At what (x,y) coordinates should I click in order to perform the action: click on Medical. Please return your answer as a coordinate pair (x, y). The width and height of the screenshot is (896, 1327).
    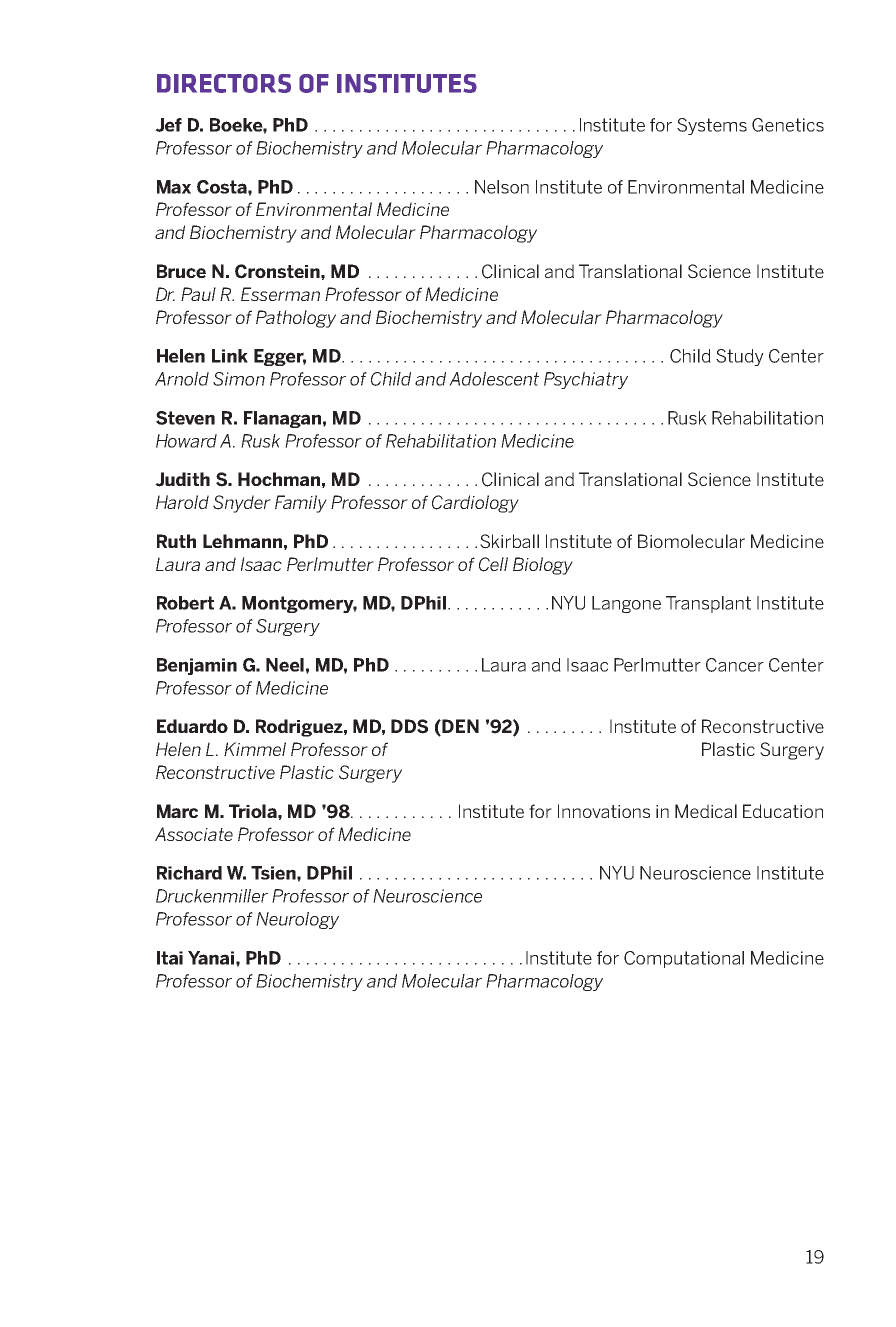
    Looking at the image, I should click on (706, 811).
